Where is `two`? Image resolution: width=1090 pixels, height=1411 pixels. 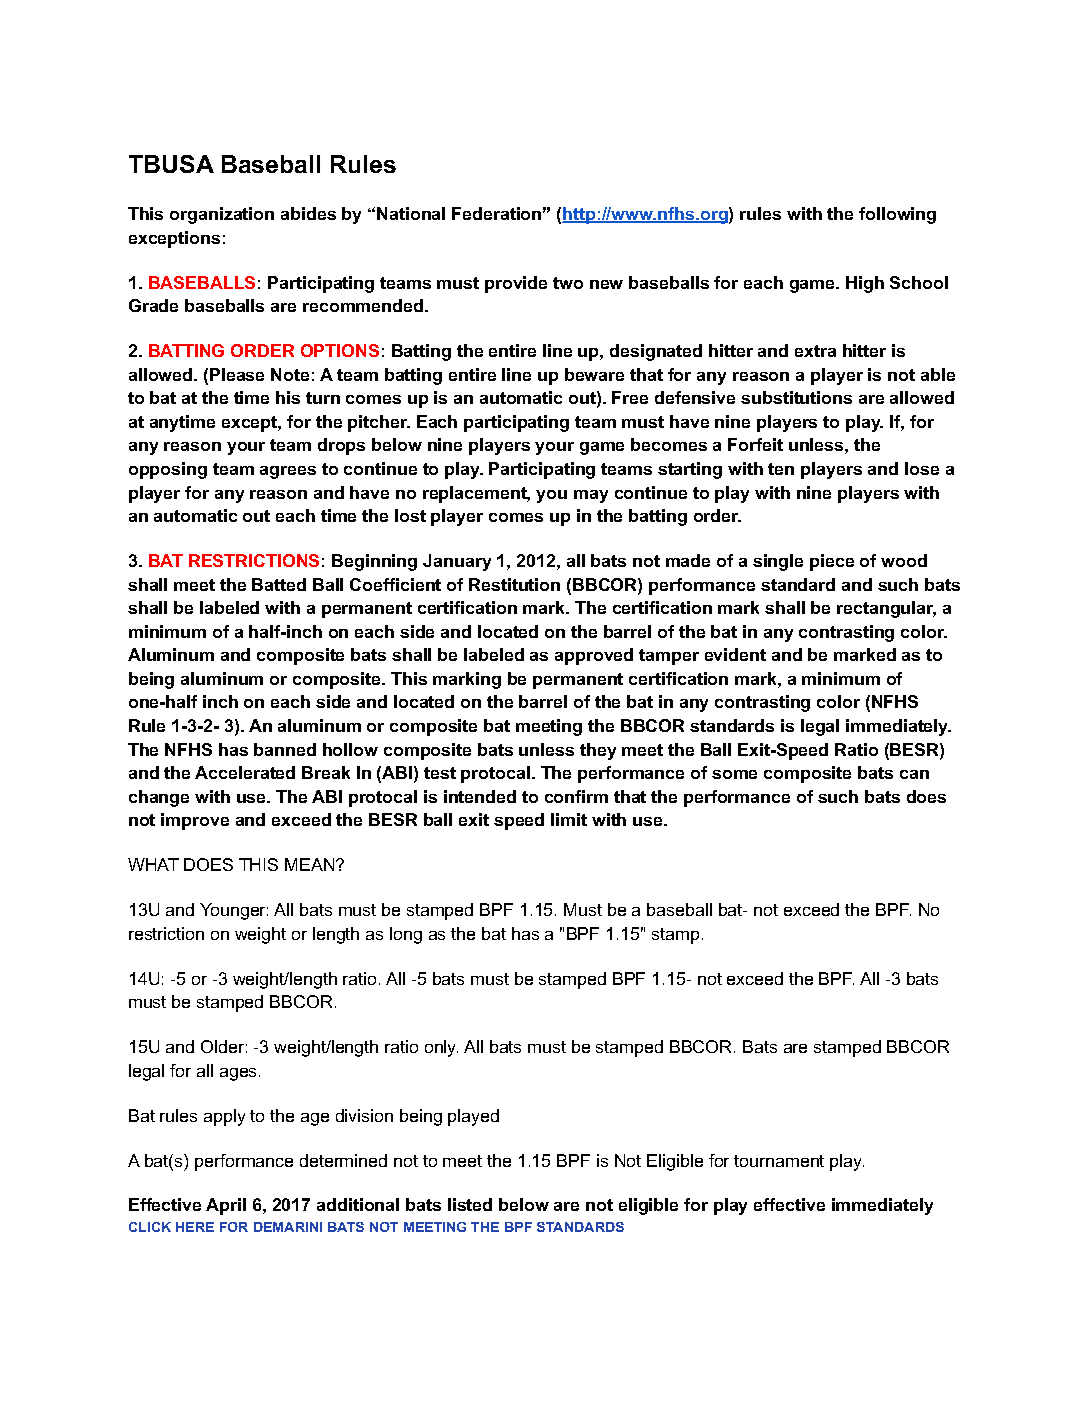 two is located at coordinates (568, 283).
